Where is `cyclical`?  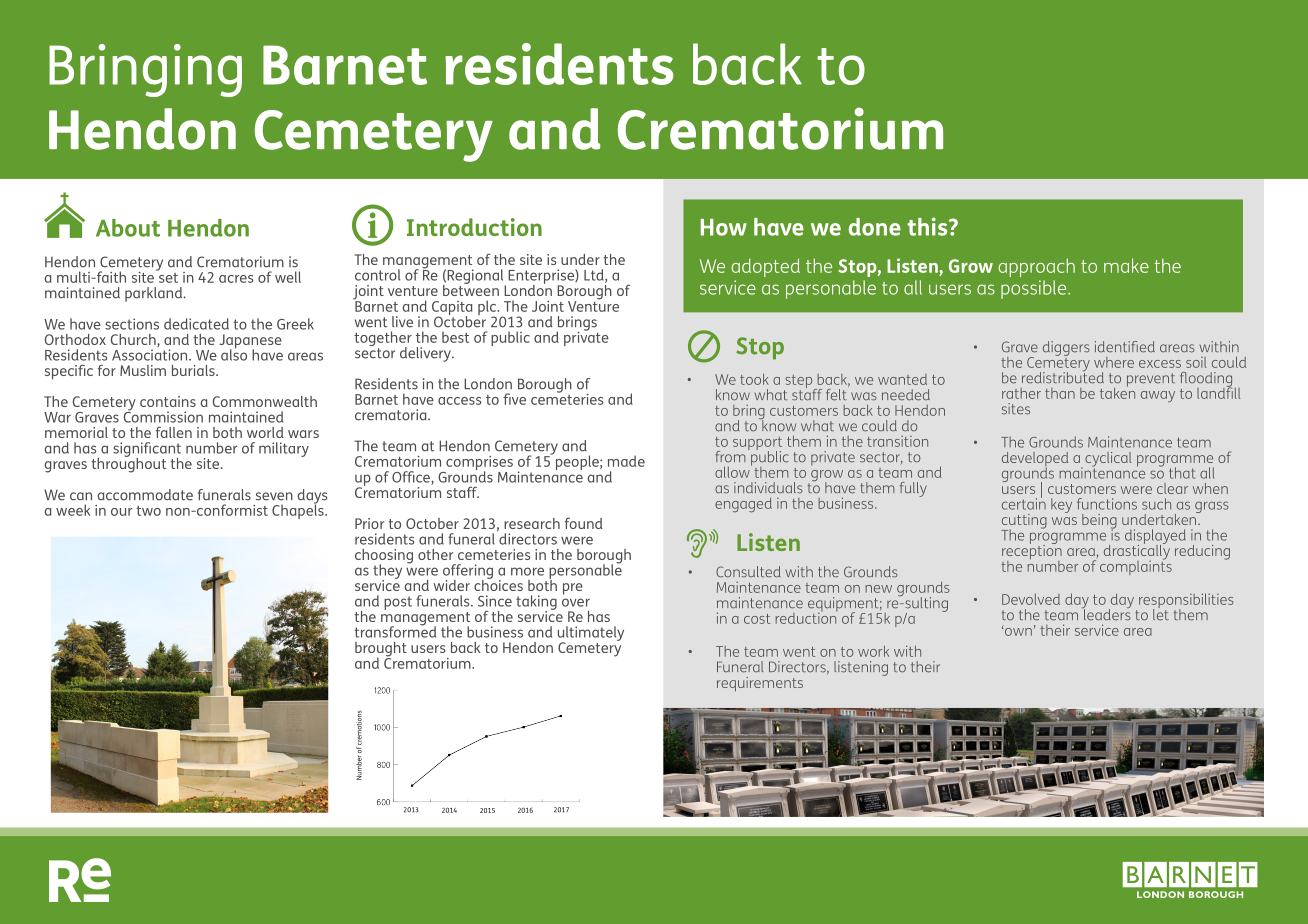 cyclical is located at coordinates (1108, 460).
